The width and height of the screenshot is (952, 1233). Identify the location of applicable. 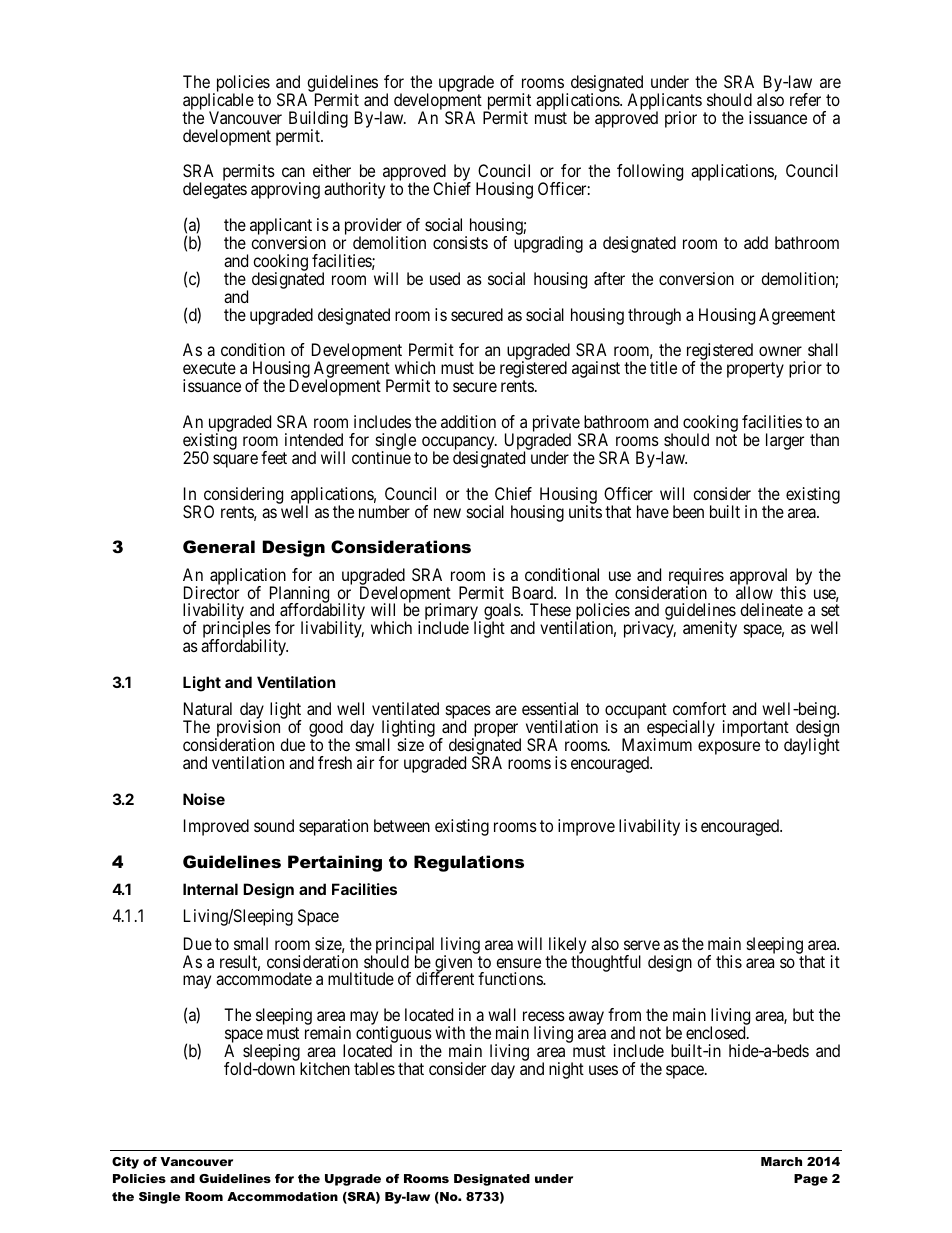
(218, 102).
